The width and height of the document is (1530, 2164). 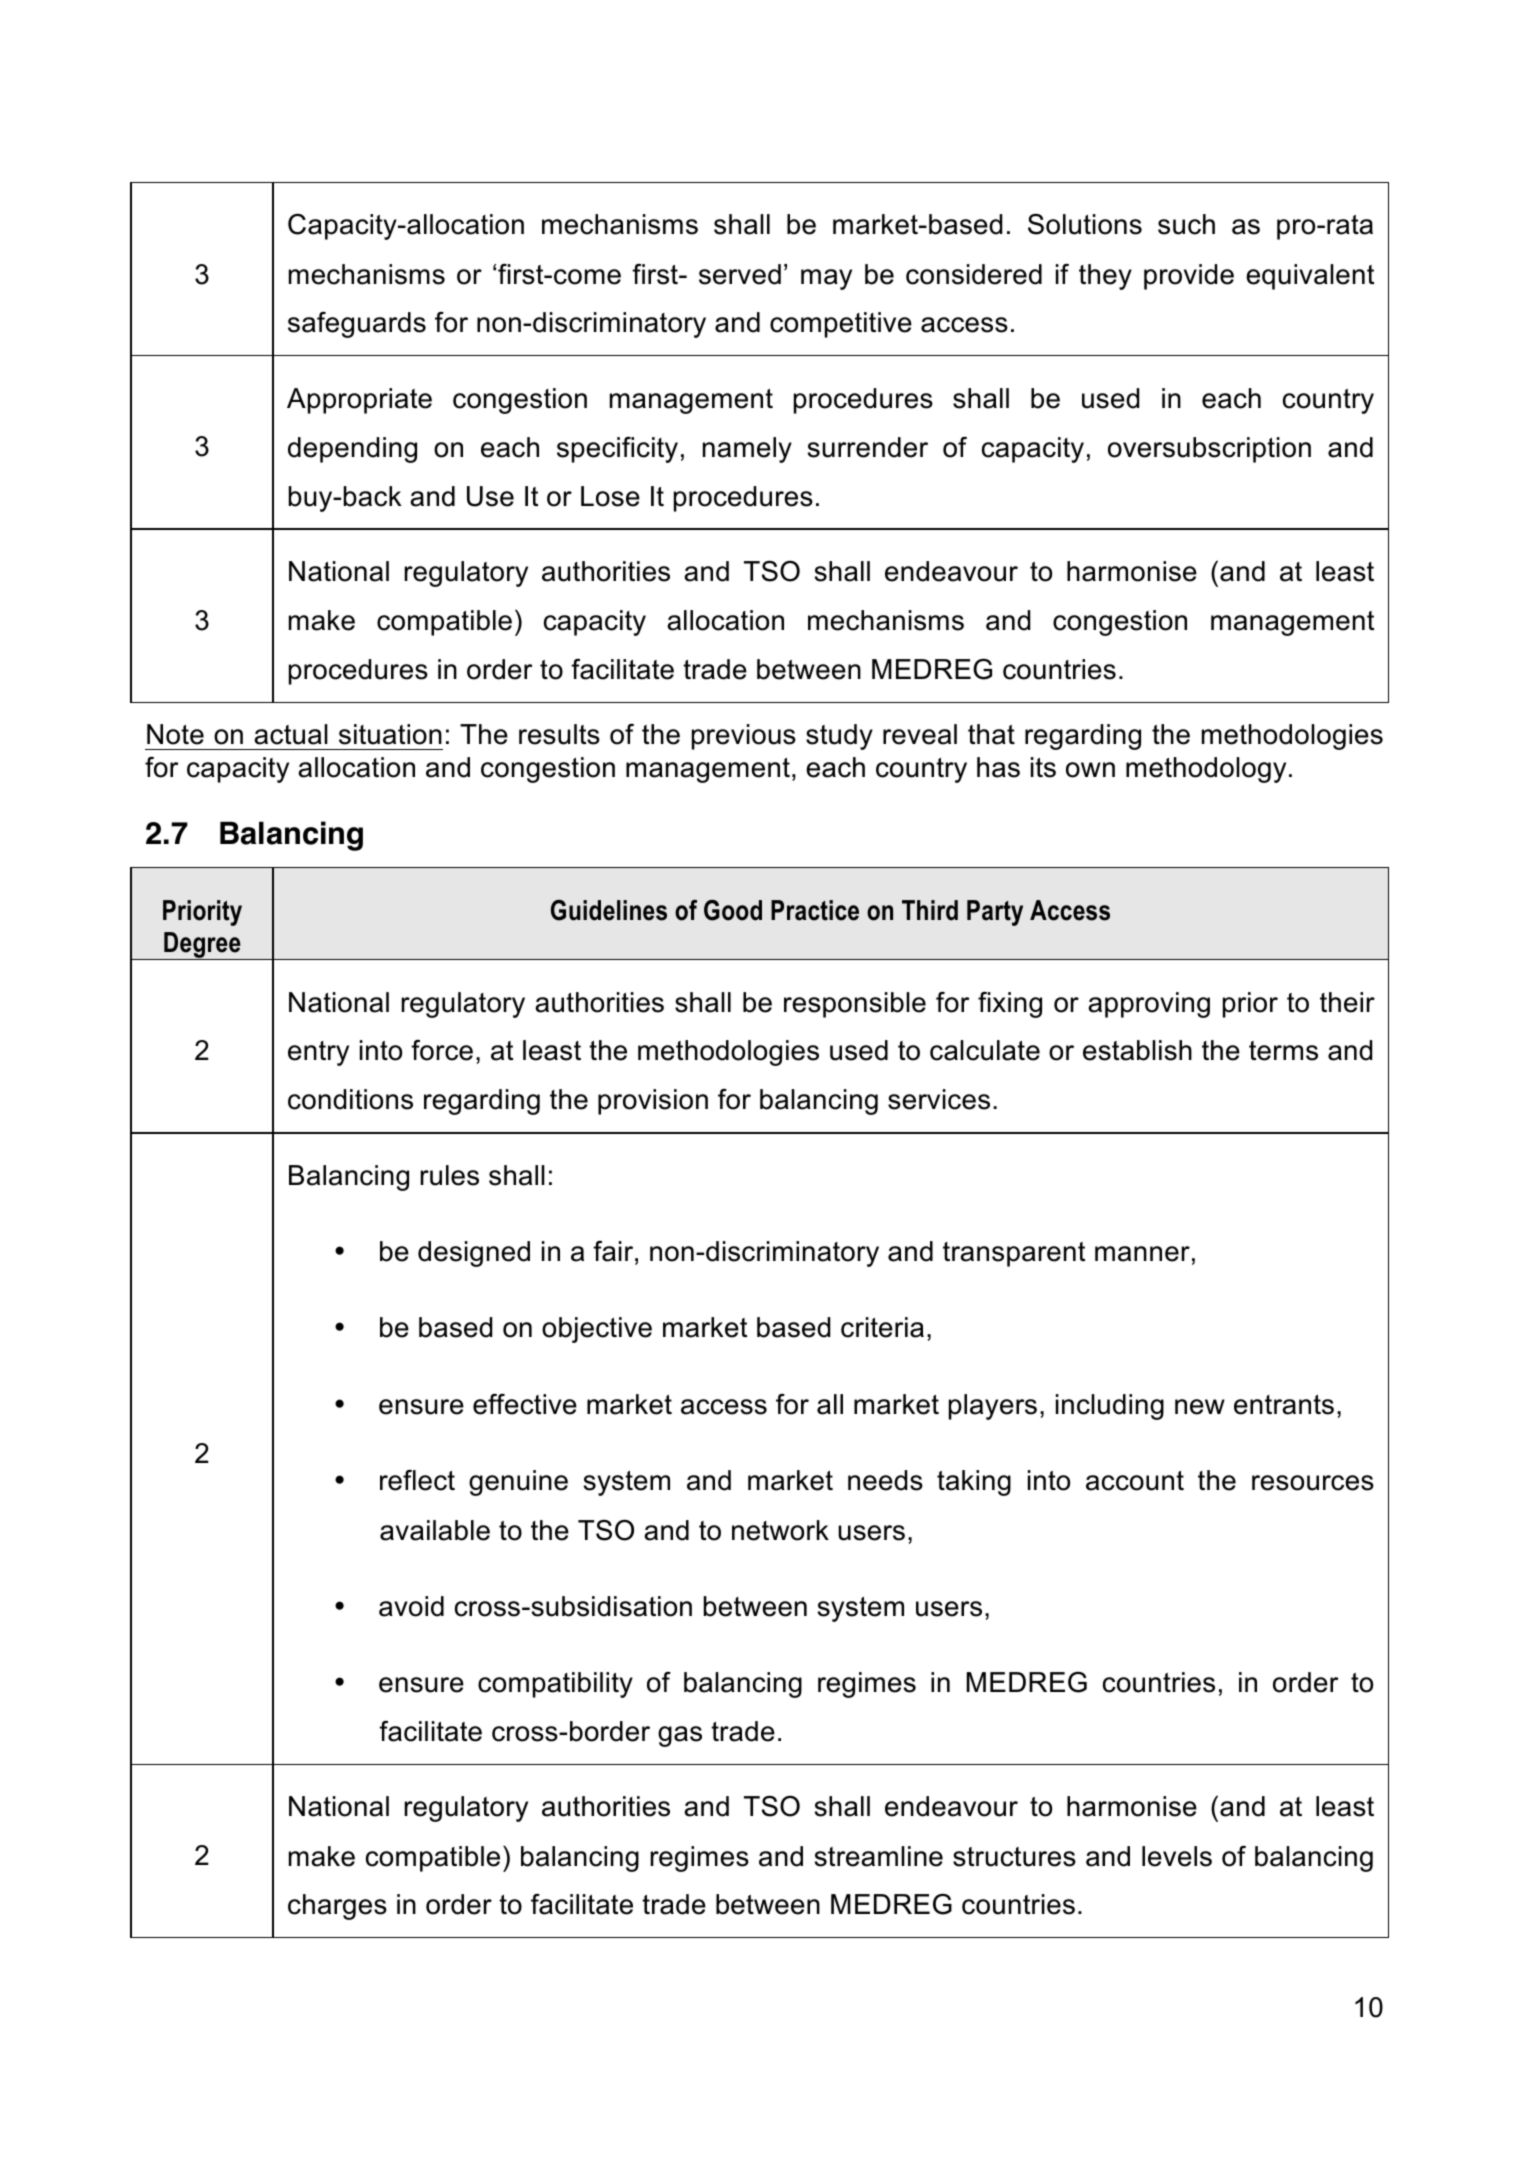 What do you see at coordinates (1206, 770) in the document?
I see `methodology` at bounding box center [1206, 770].
